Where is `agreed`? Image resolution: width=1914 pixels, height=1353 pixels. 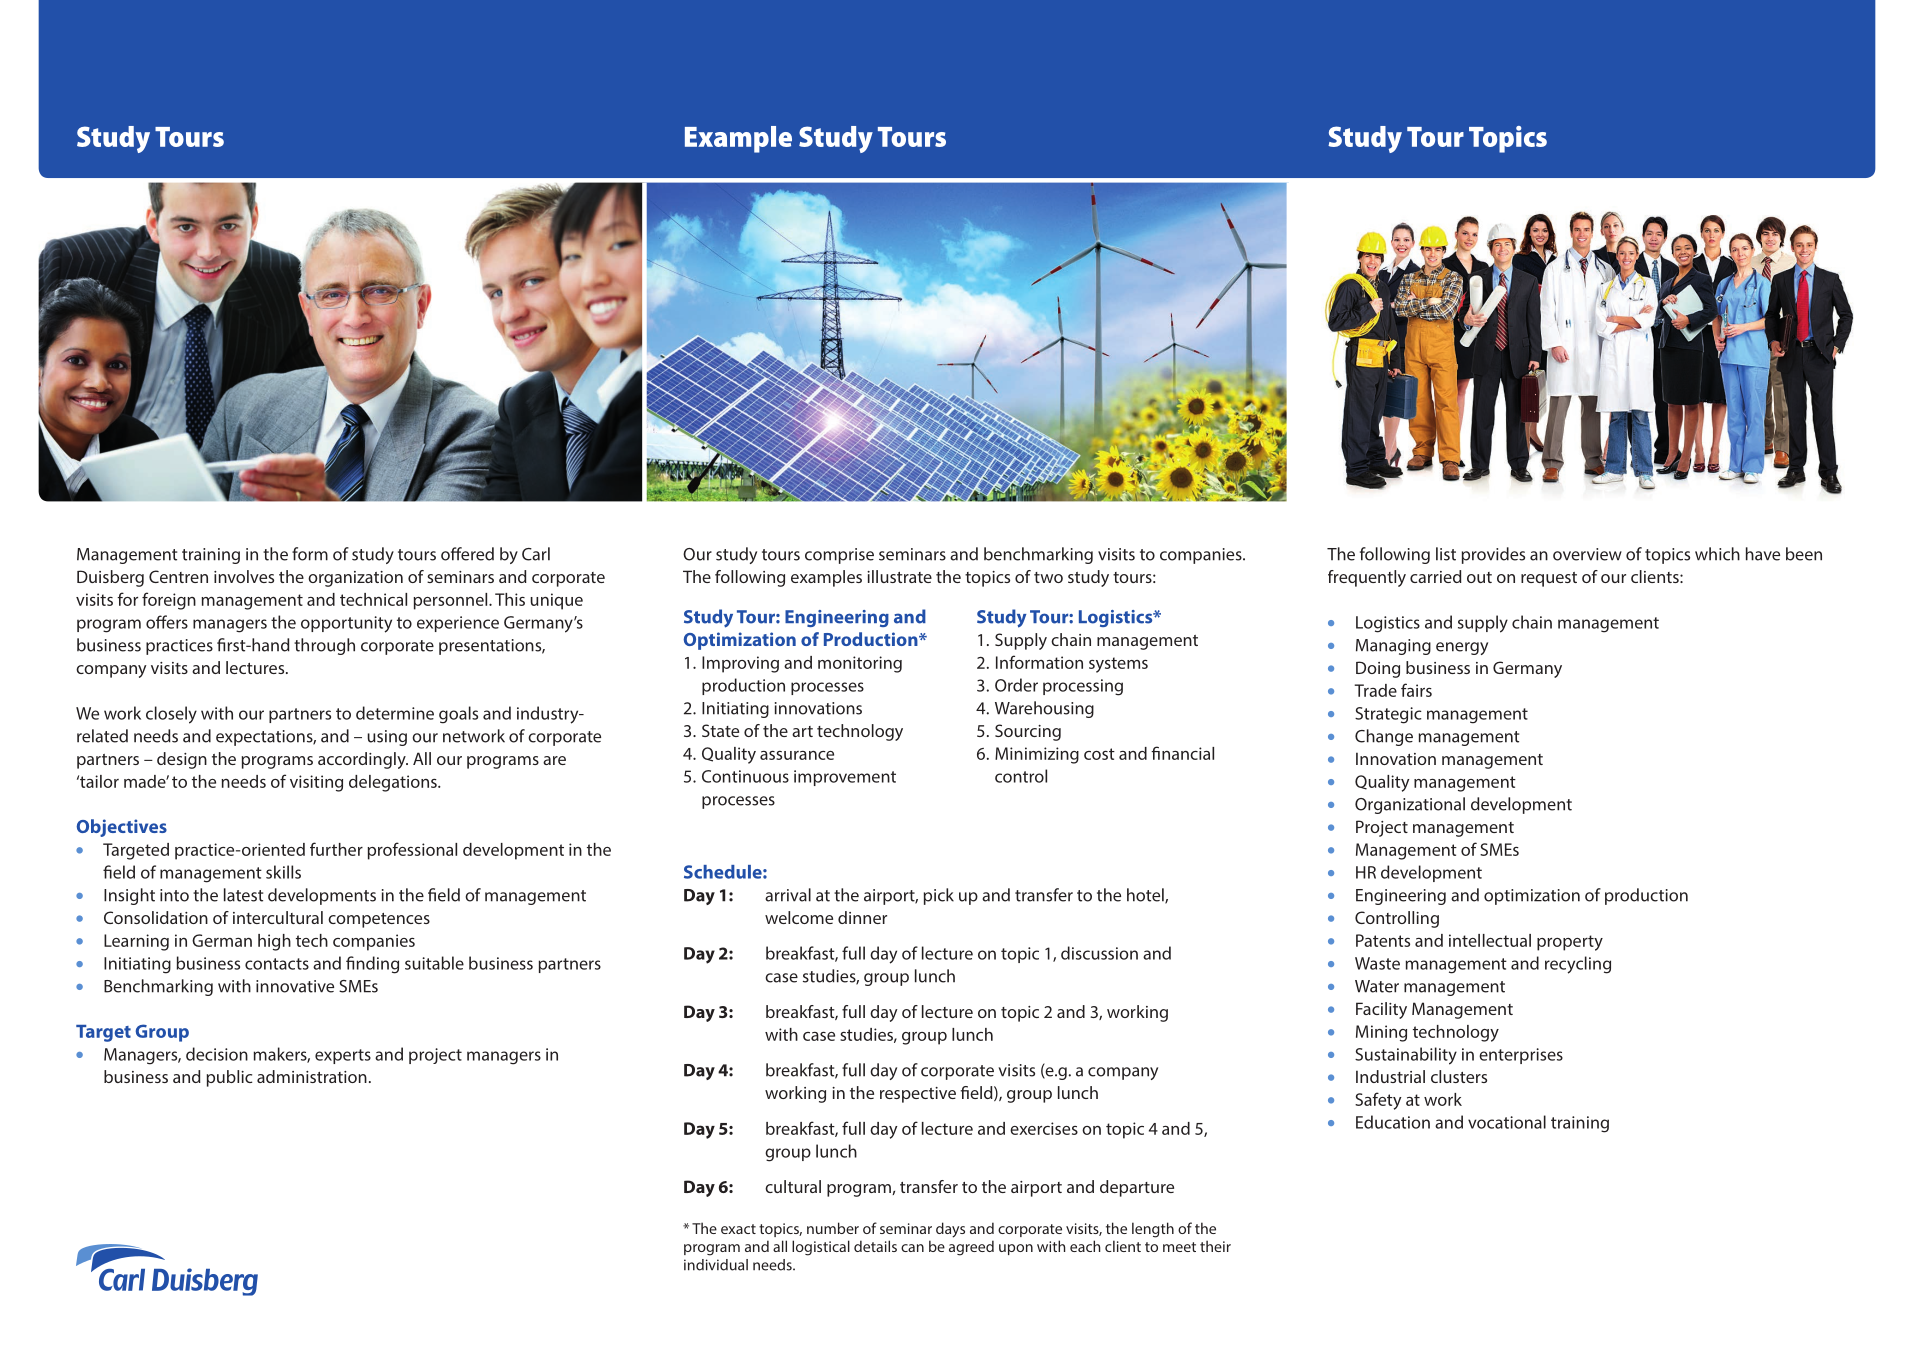 agreed is located at coordinates (971, 1248).
